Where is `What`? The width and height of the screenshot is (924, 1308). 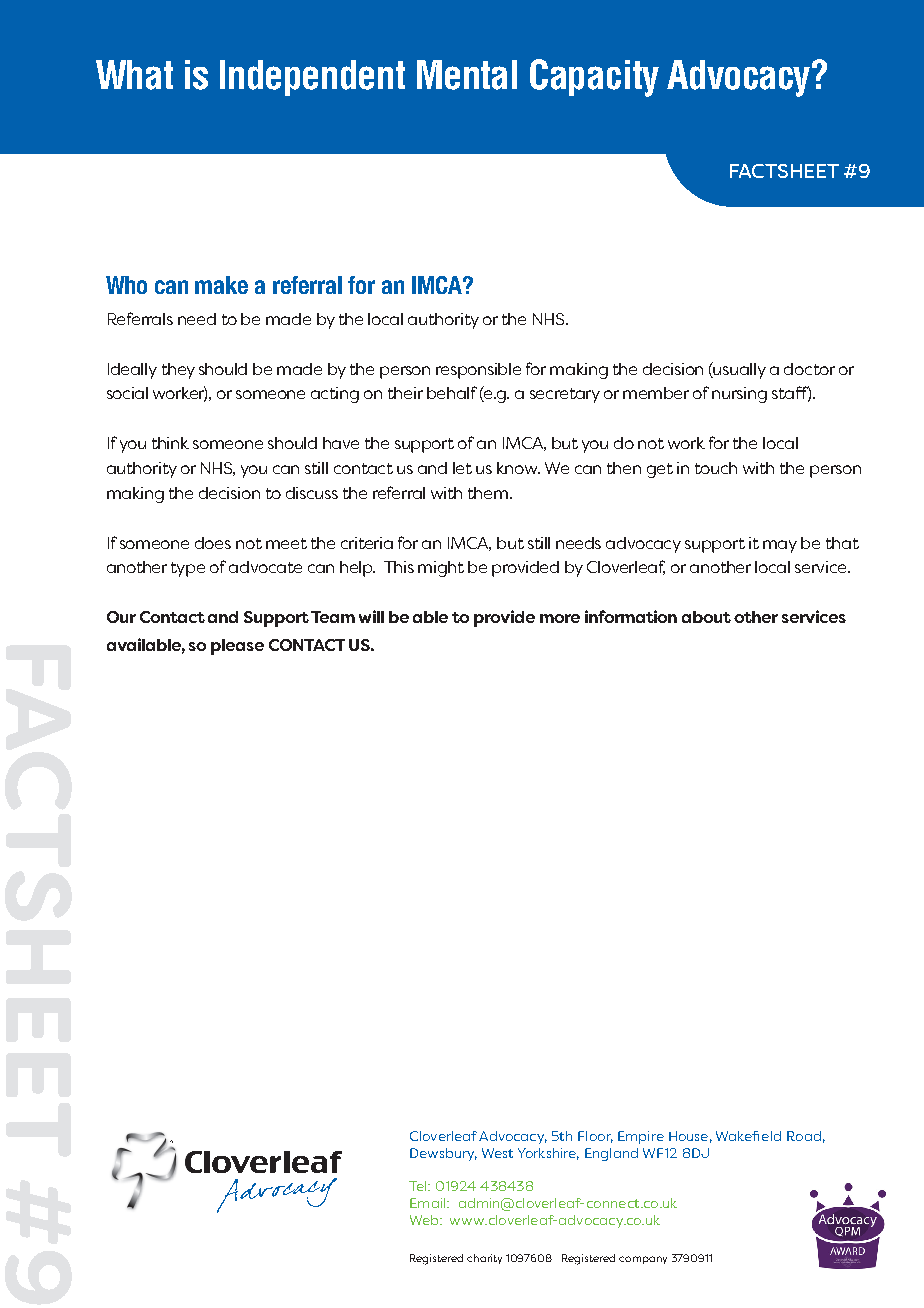
What is located at coordinates (134, 75).
